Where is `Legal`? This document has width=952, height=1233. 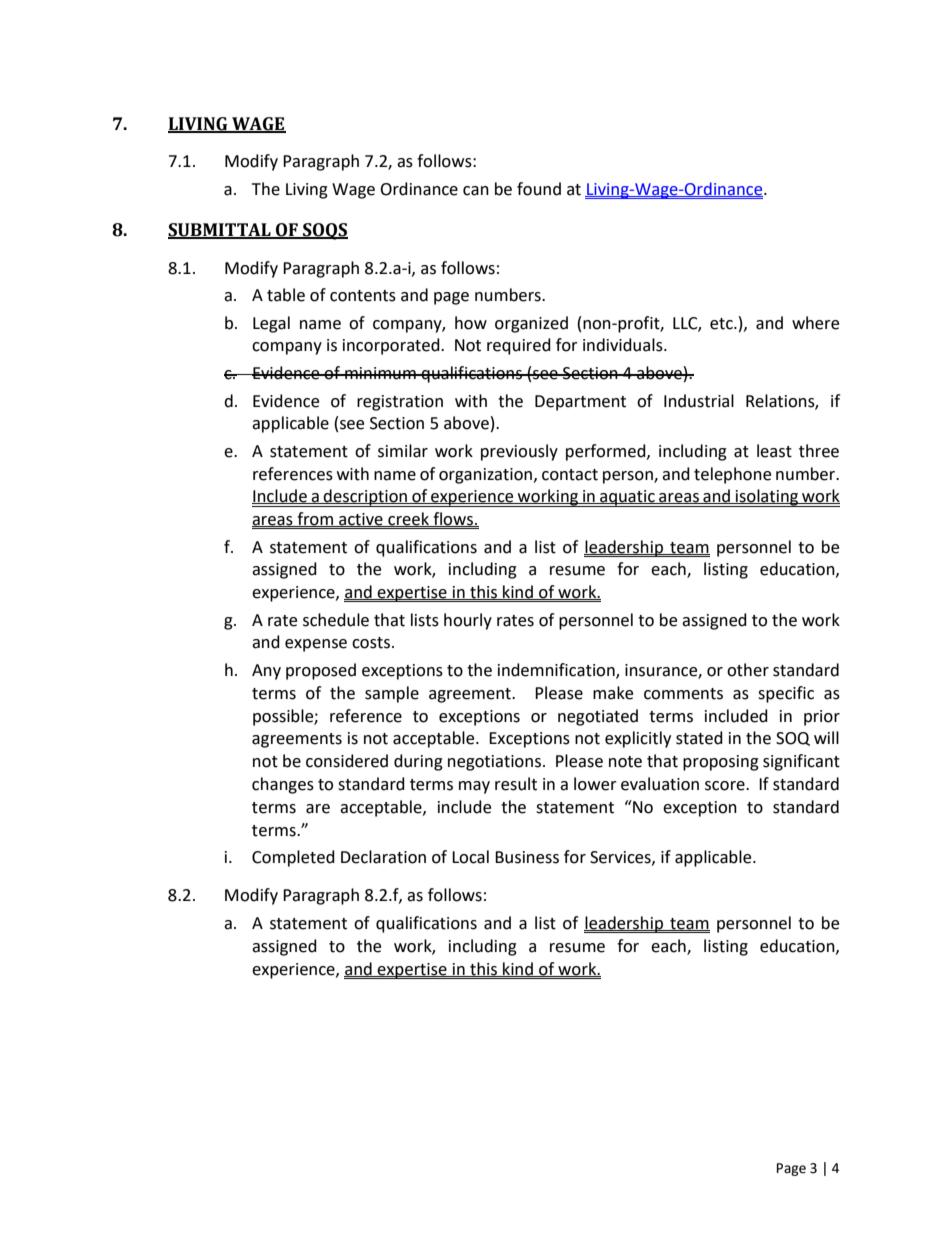
Legal is located at coordinates (271, 324).
